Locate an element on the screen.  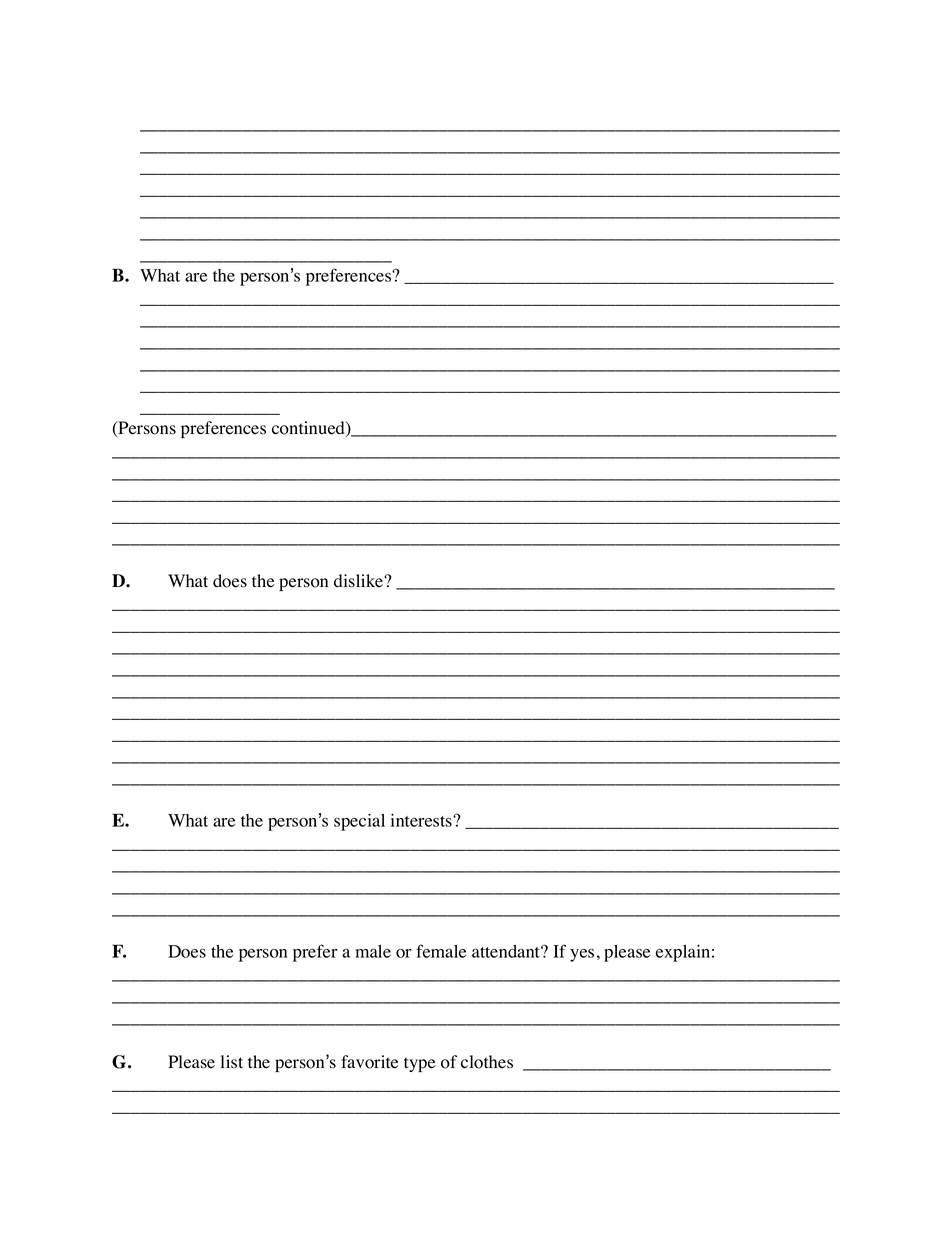
interests is located at coordinates (422, 820).
